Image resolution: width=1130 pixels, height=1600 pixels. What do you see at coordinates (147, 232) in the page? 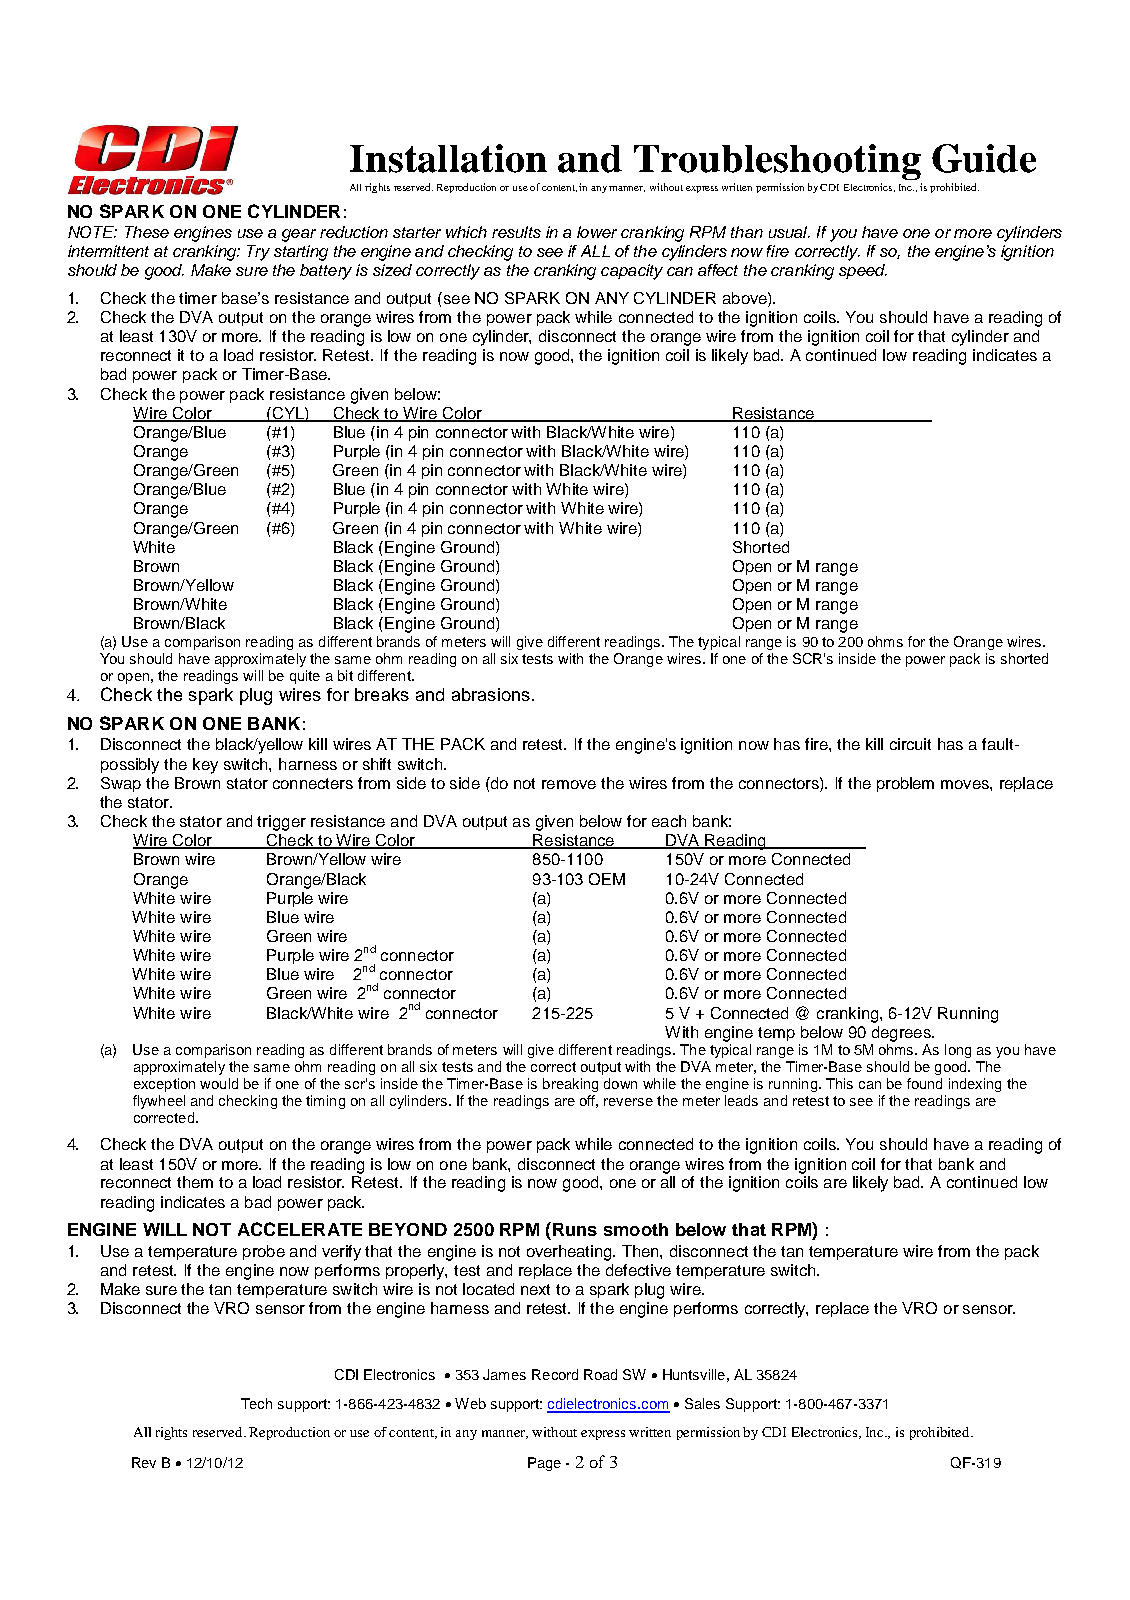
I see `These` at bounding box center [147, 232].
